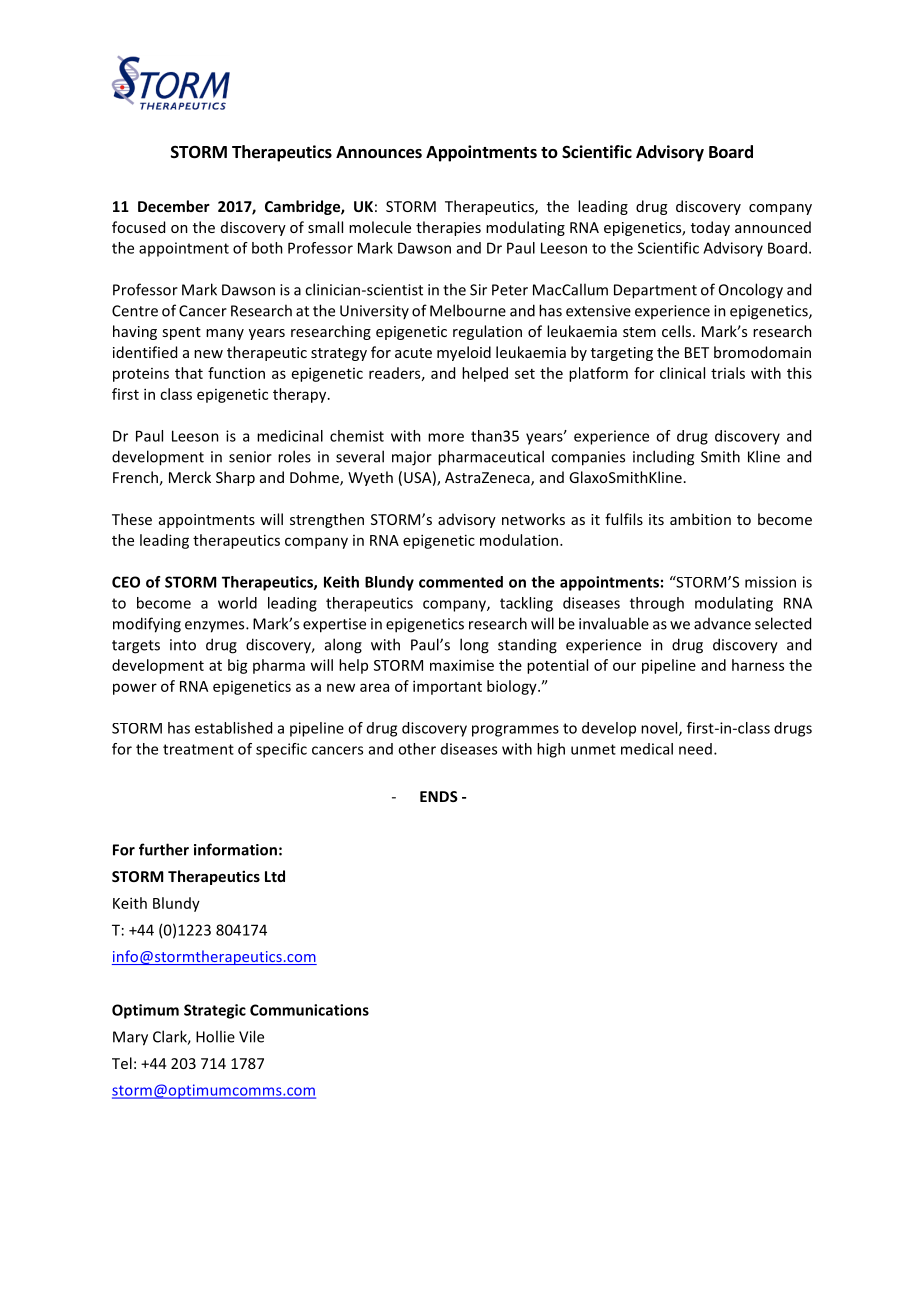 The height and width of the page is (1308, 924). What do you see at coordinates (309, 1010) in the page?
I see `Communications` at bounding box center [309, 1010].
